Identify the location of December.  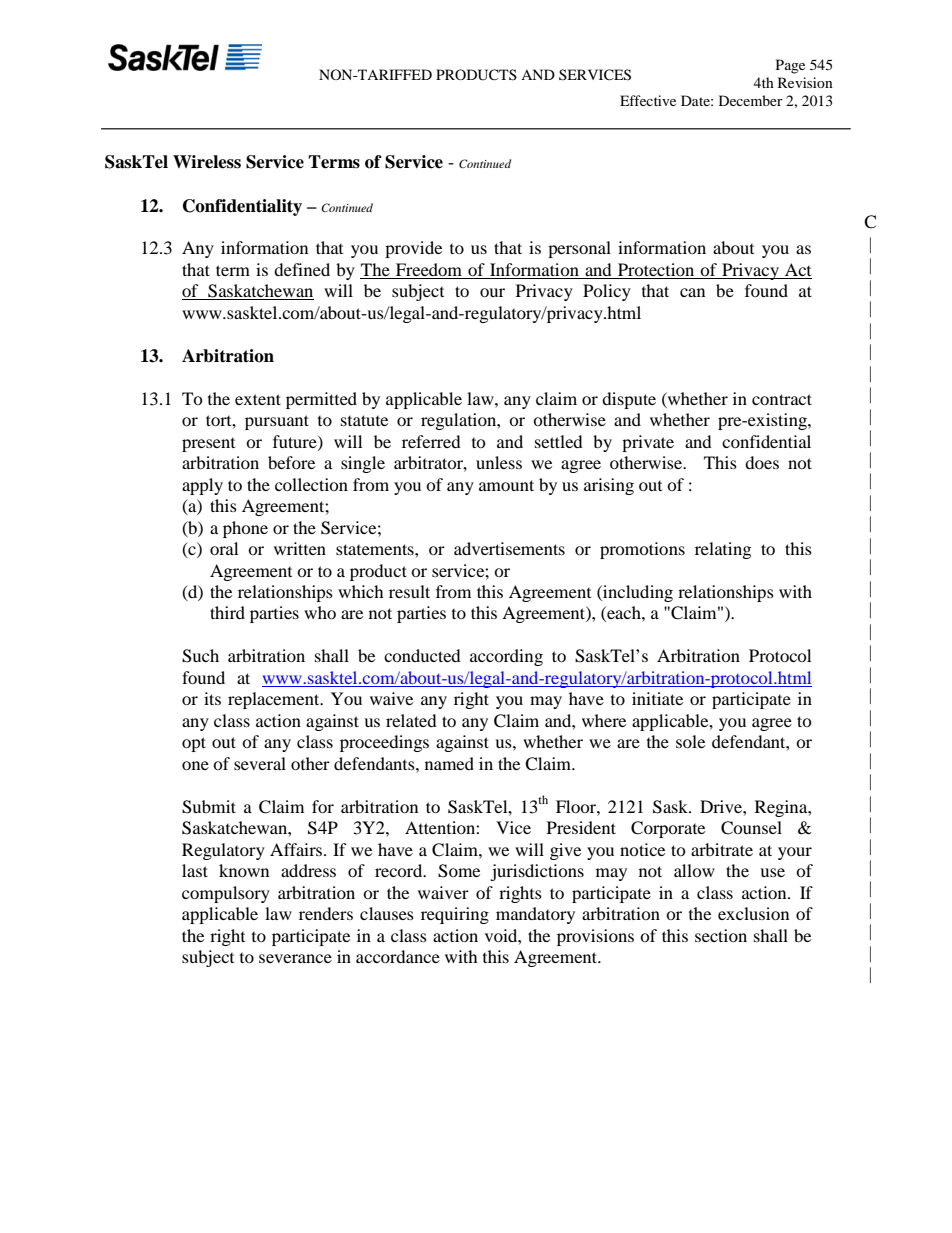
(751, 100).
